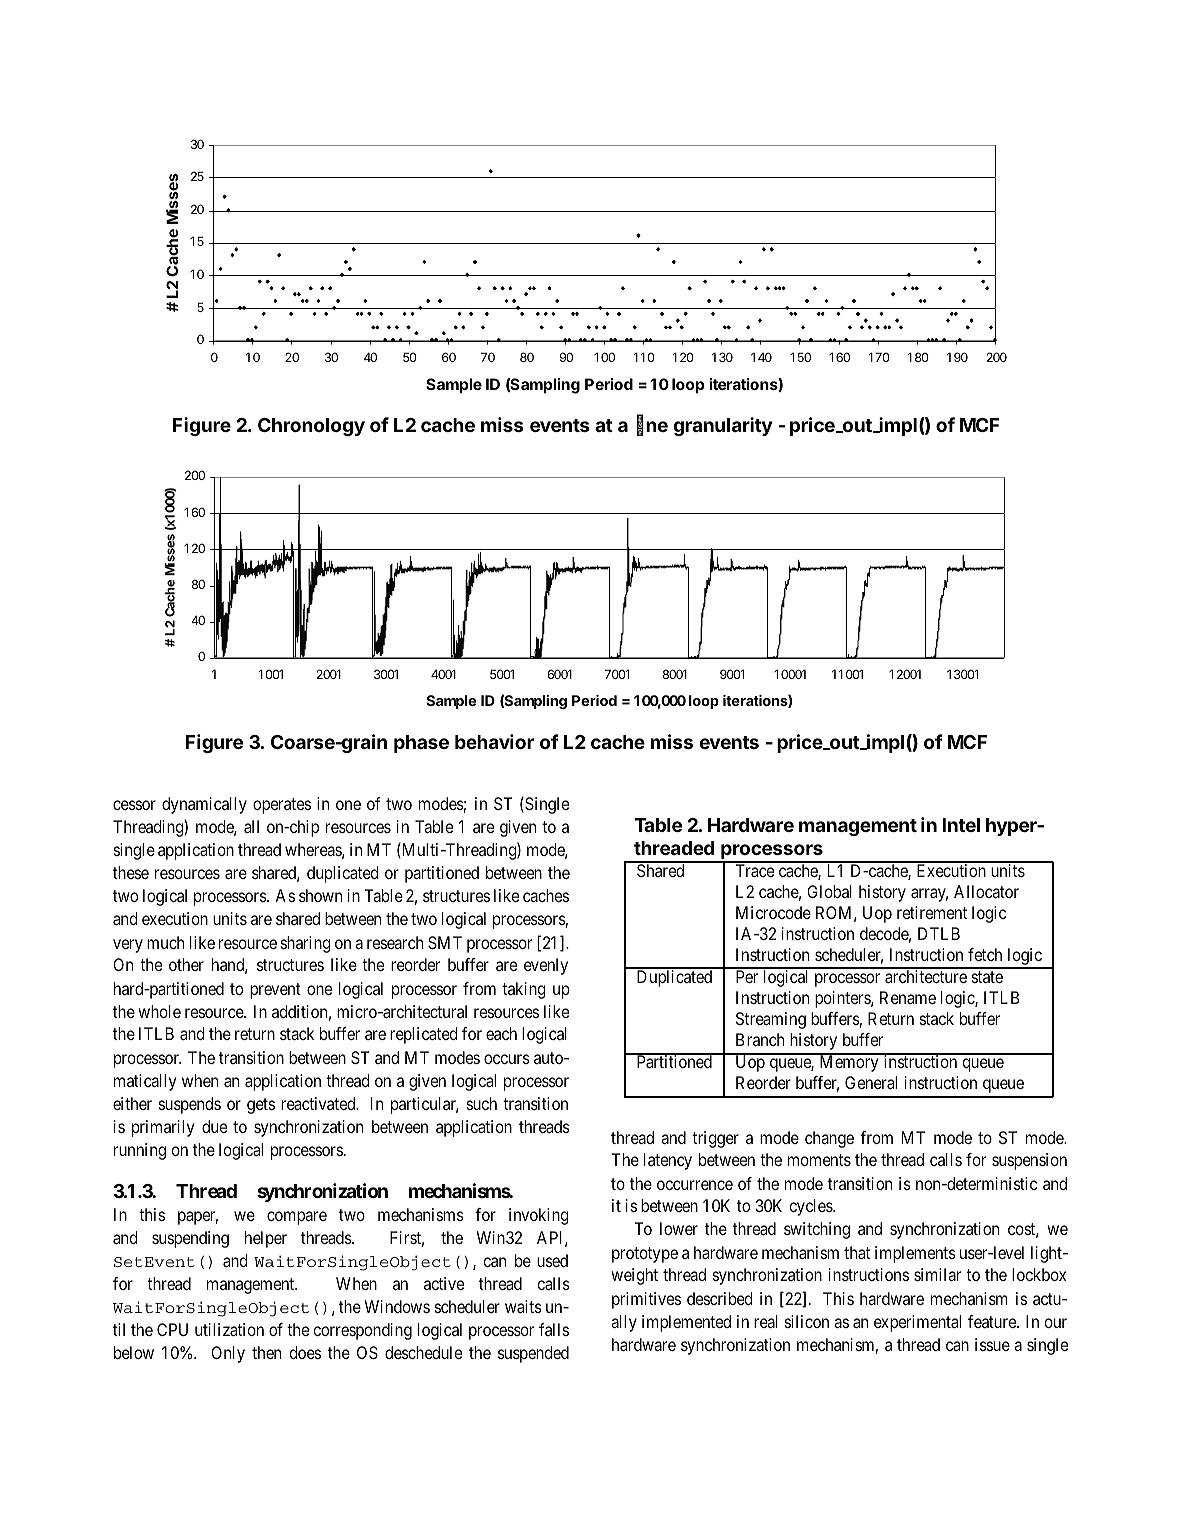 The image size is (1179, 1525). What do you see at coordinates (445, 942) in the screenshot?
I see `SMT` at bounding box center [445, 942].
